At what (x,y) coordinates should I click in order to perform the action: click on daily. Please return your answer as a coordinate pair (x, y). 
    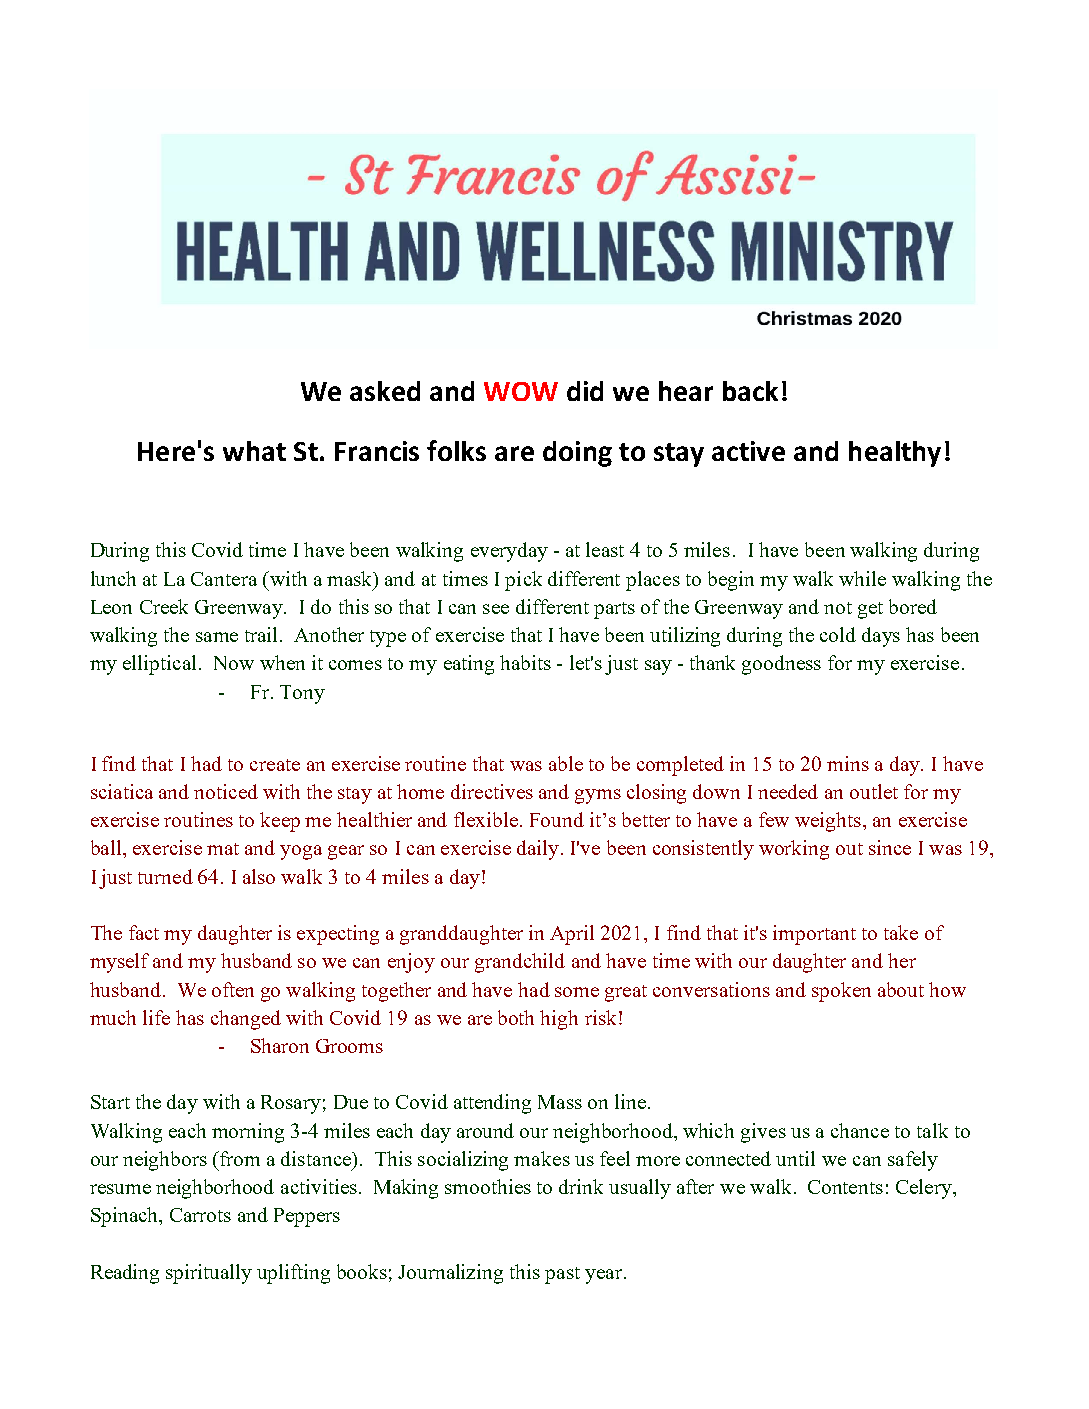
    Looking at the image, I should click on (538, 850).
